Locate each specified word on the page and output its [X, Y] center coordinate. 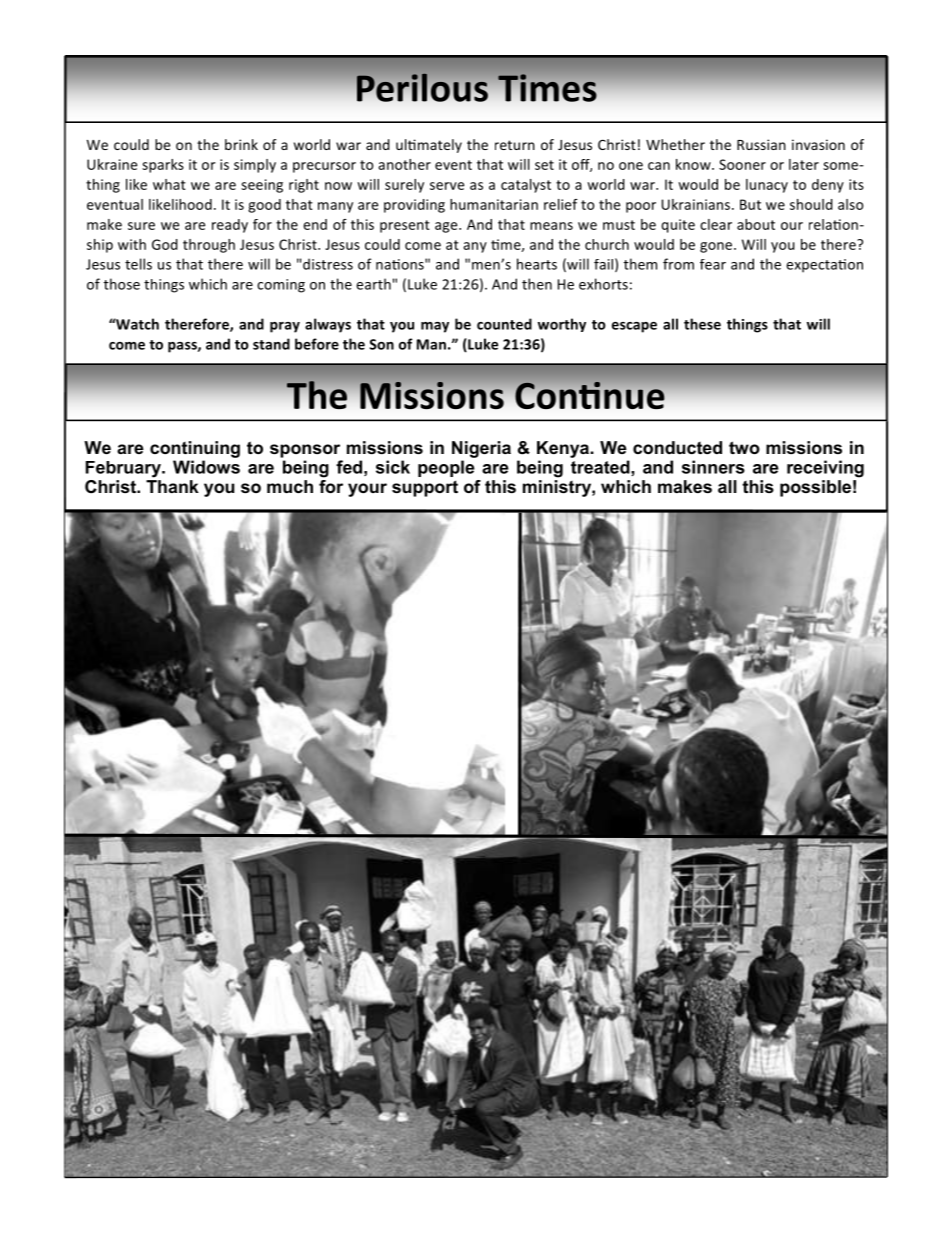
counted [504, 324]
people [446, 468]
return [515, 145]
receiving [825, 469]
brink [241, 144]
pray [285, 327]
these [702, 324]
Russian [761, 144]
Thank [172, 486]
